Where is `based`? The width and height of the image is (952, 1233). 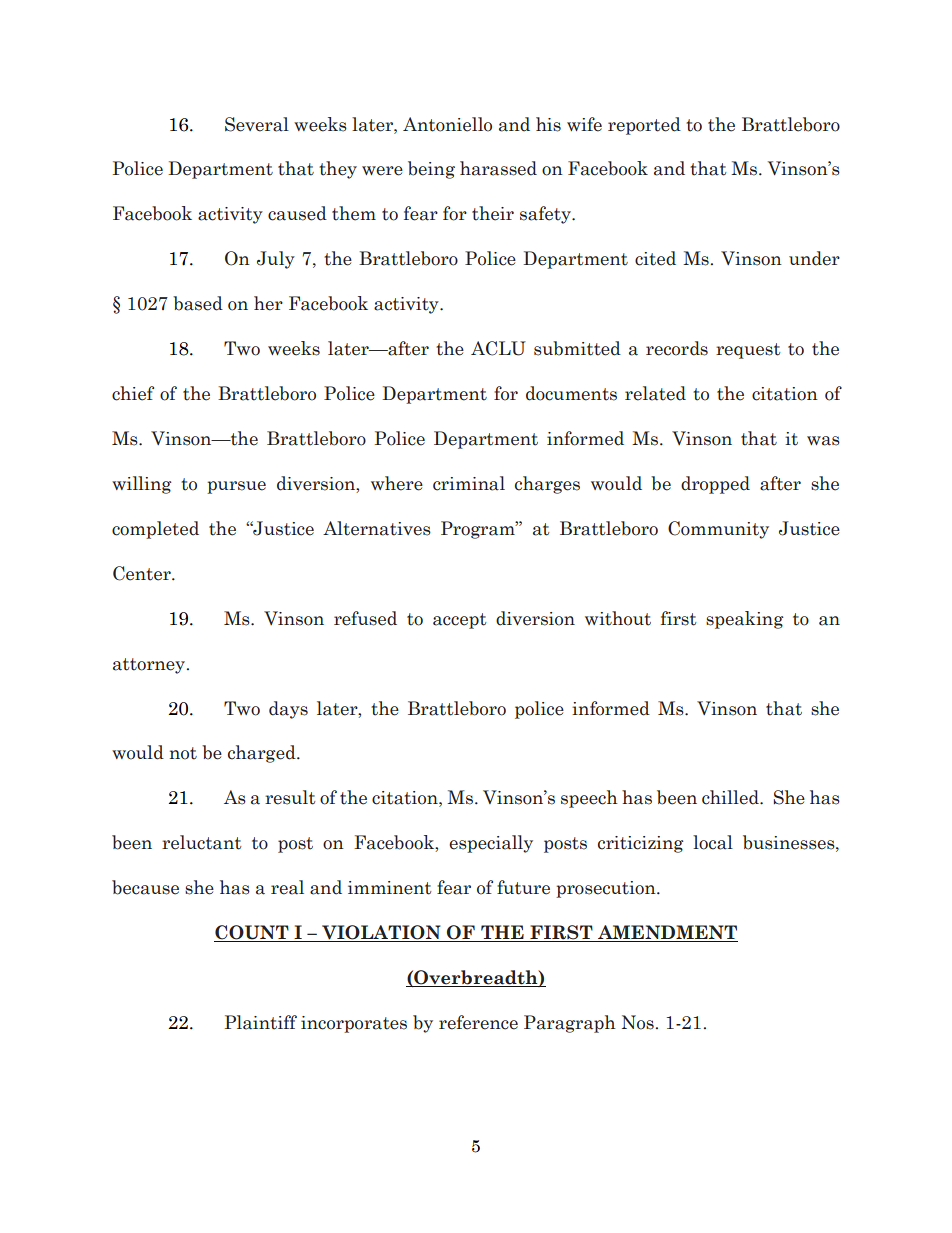 based is located at coordinates (198, 303).
